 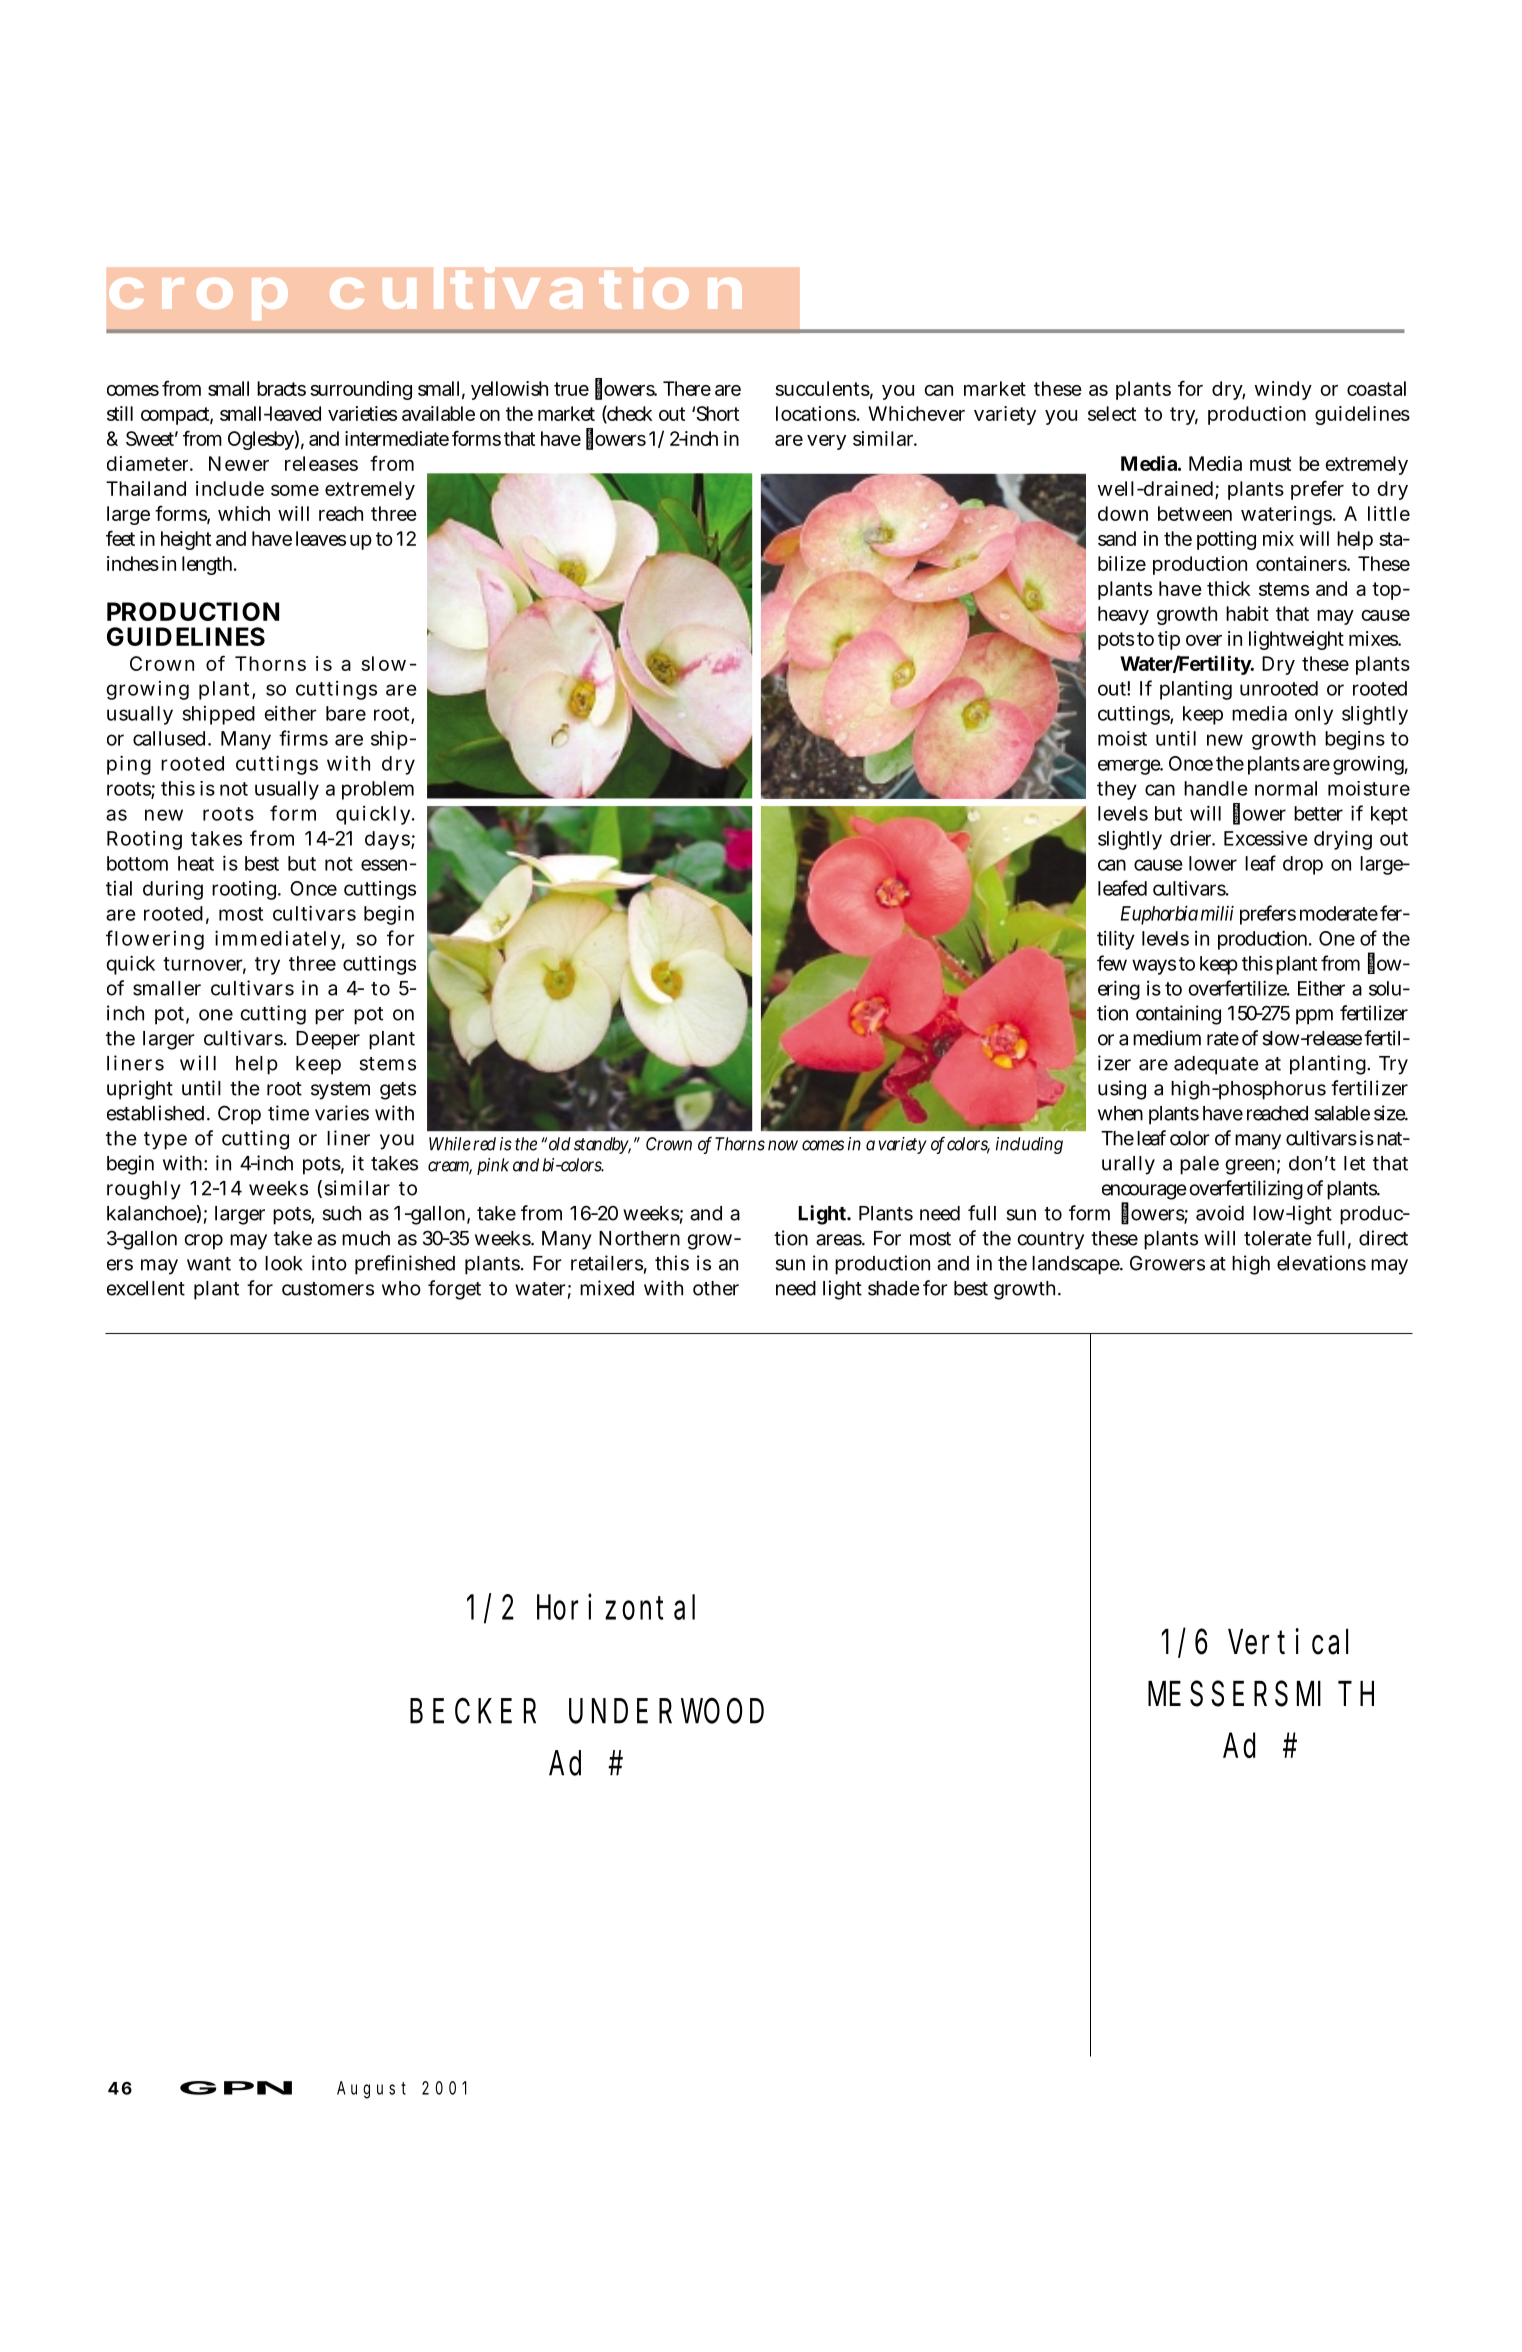 What do you see at coordinates (1077, 1265) in the screenshot?
I see `landscape` at bounding box center [1077, 1265].
